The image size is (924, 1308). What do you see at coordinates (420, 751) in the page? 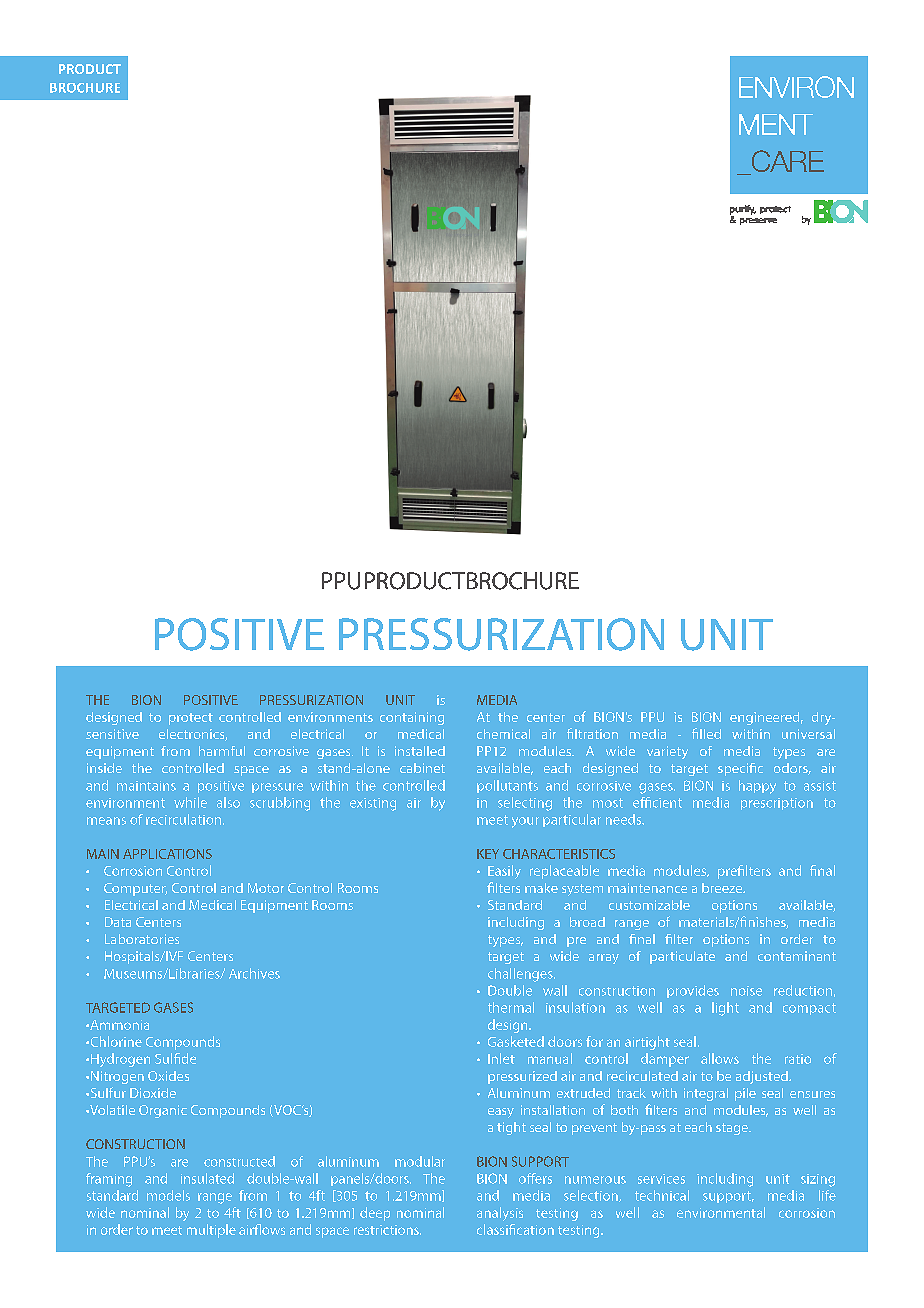
I see `installed` at bounding box center [420, 751].
